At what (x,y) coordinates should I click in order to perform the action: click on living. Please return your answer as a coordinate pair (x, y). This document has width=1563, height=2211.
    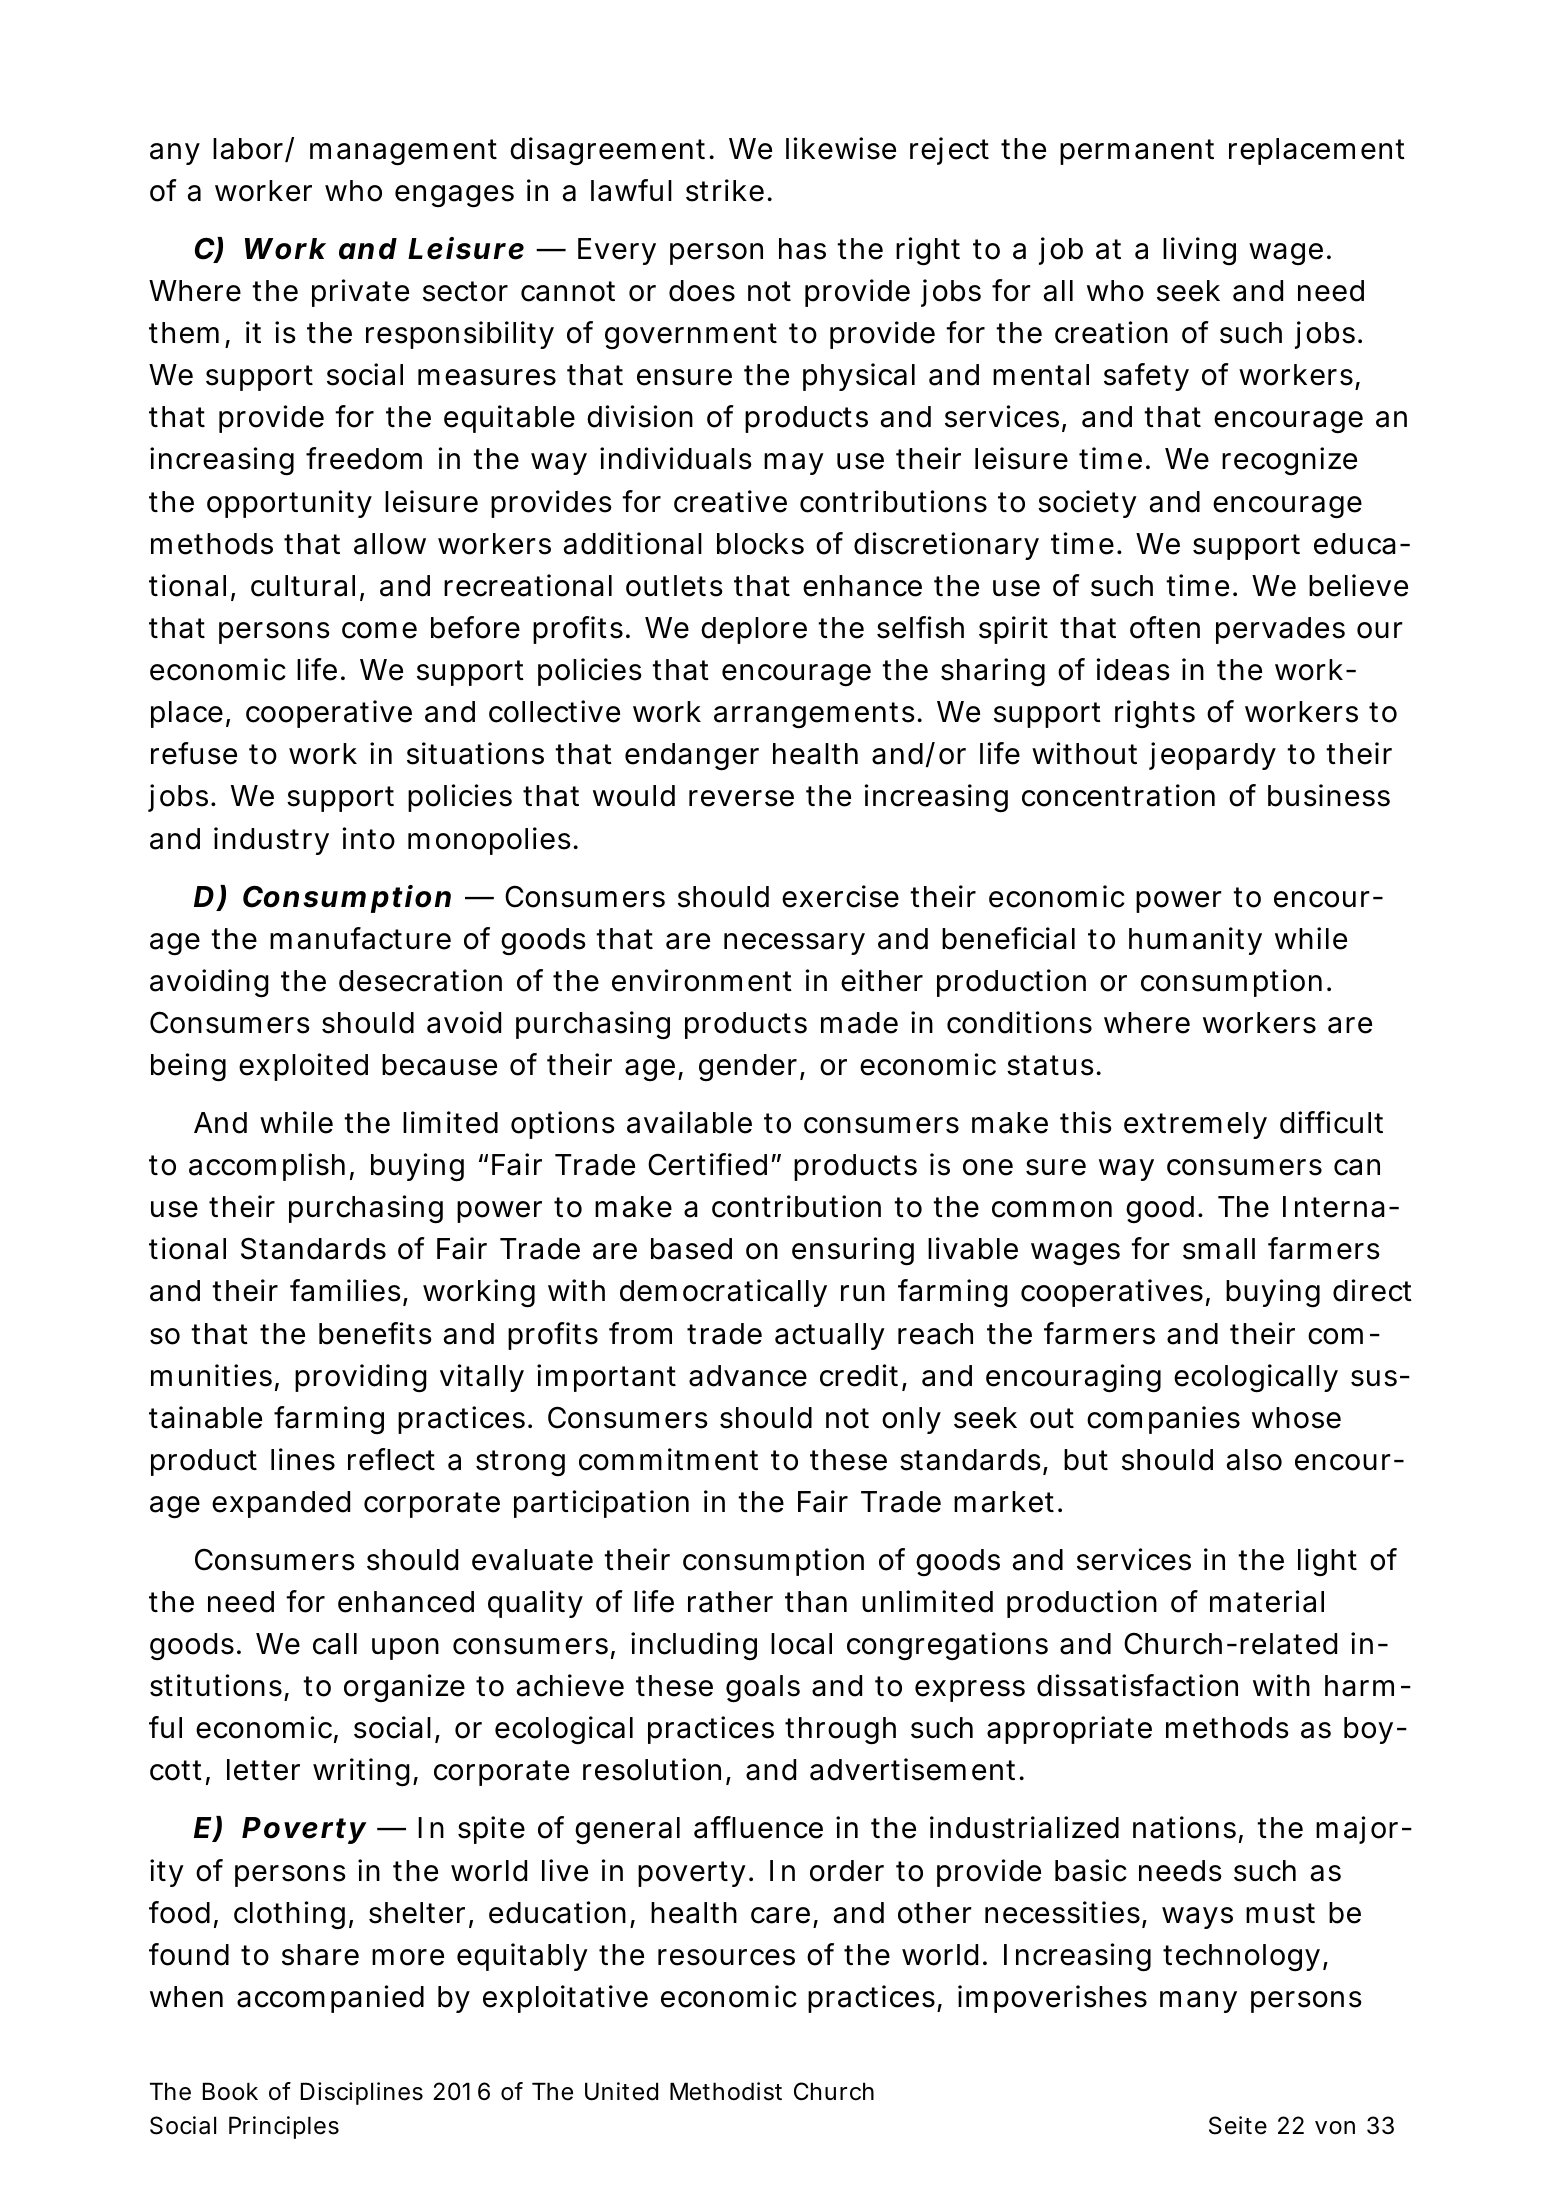
    Looking at the image, I should click on (1199, 251).
